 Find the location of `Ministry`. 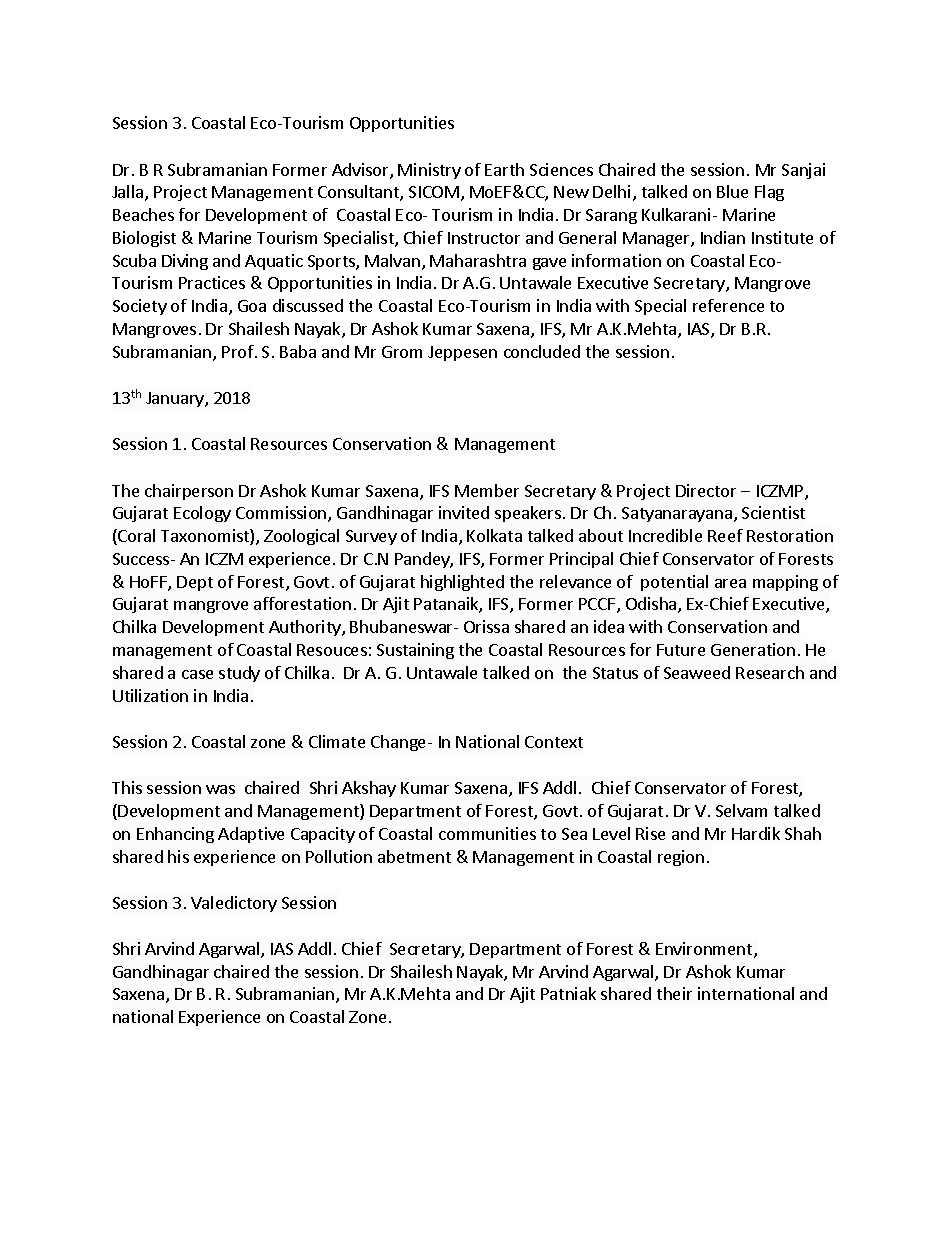

Ministry is located at coordinates (429, 171).
